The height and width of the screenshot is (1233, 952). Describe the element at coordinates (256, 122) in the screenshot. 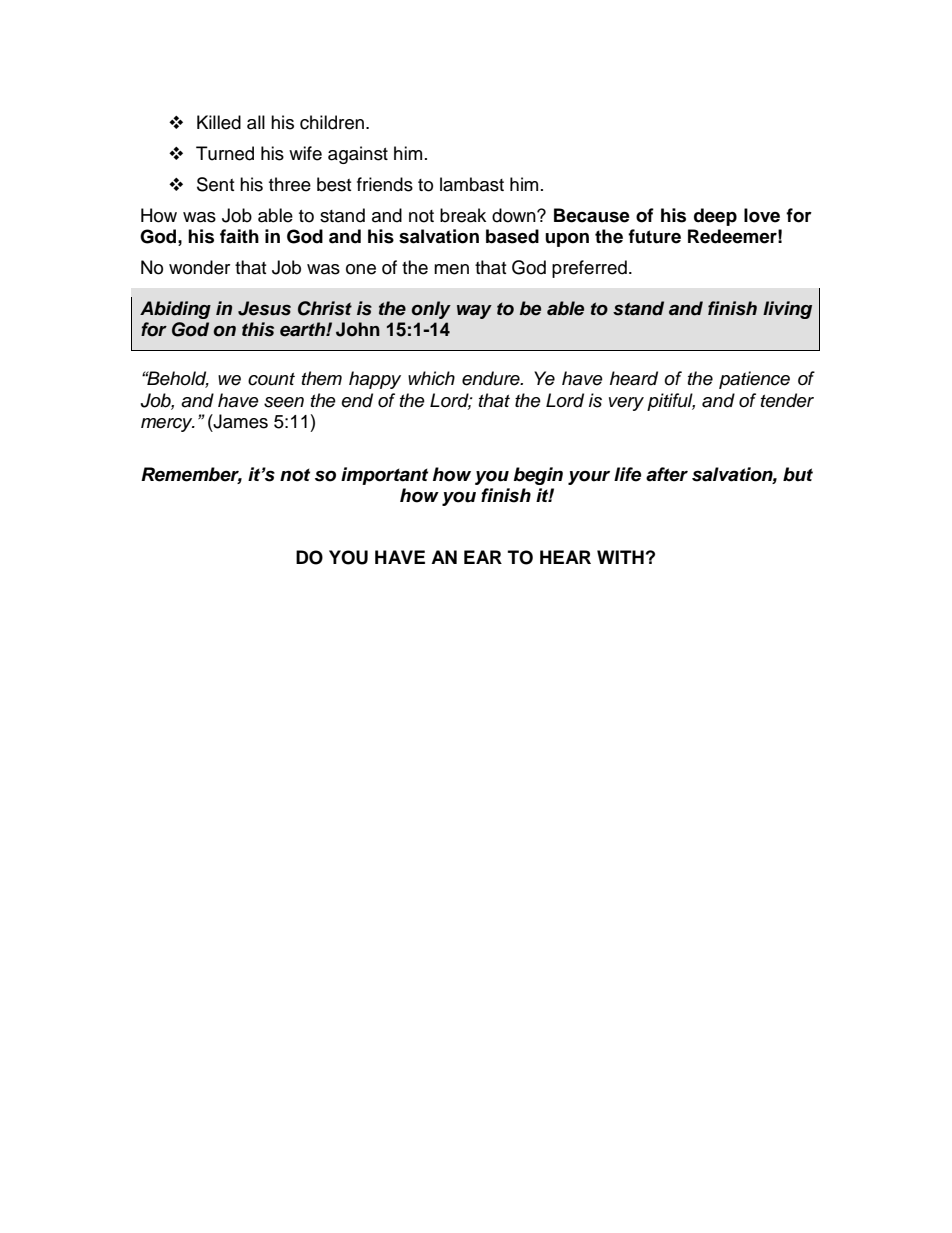

I see `all` at that location.
